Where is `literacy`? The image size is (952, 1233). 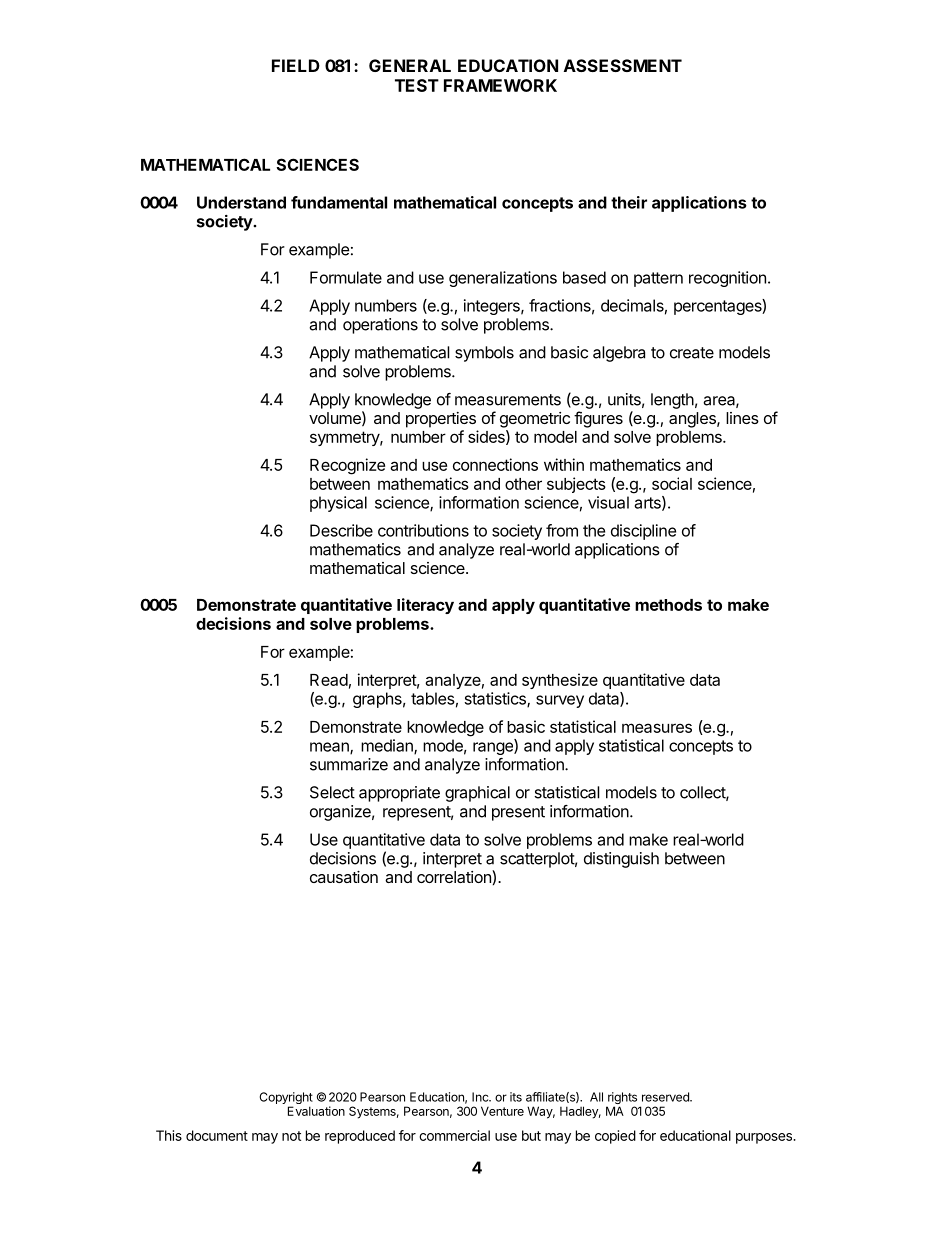
literacy is located at coordinates (425, 606).
